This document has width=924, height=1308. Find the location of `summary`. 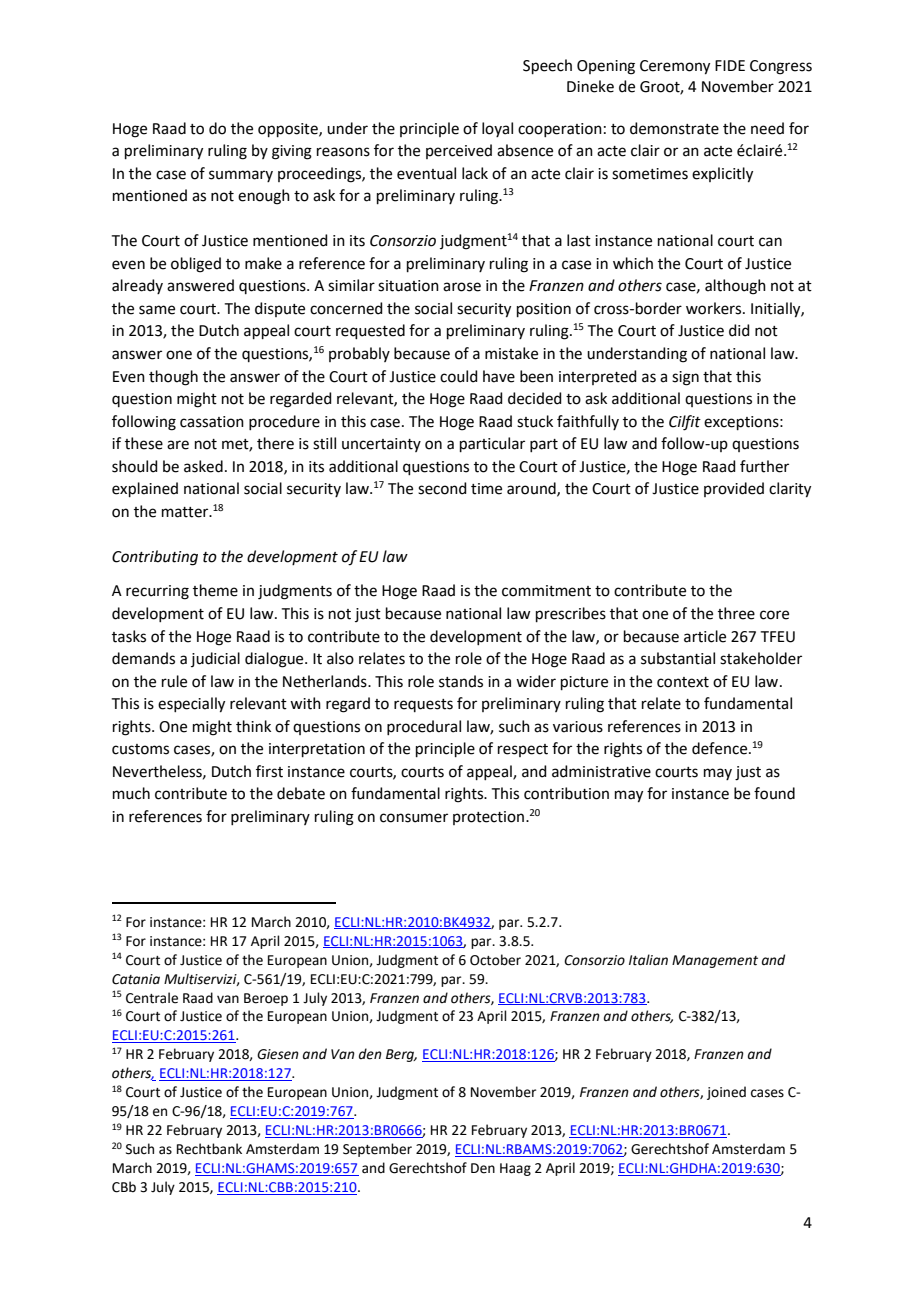

summary is located at coordinates (241, 176).
